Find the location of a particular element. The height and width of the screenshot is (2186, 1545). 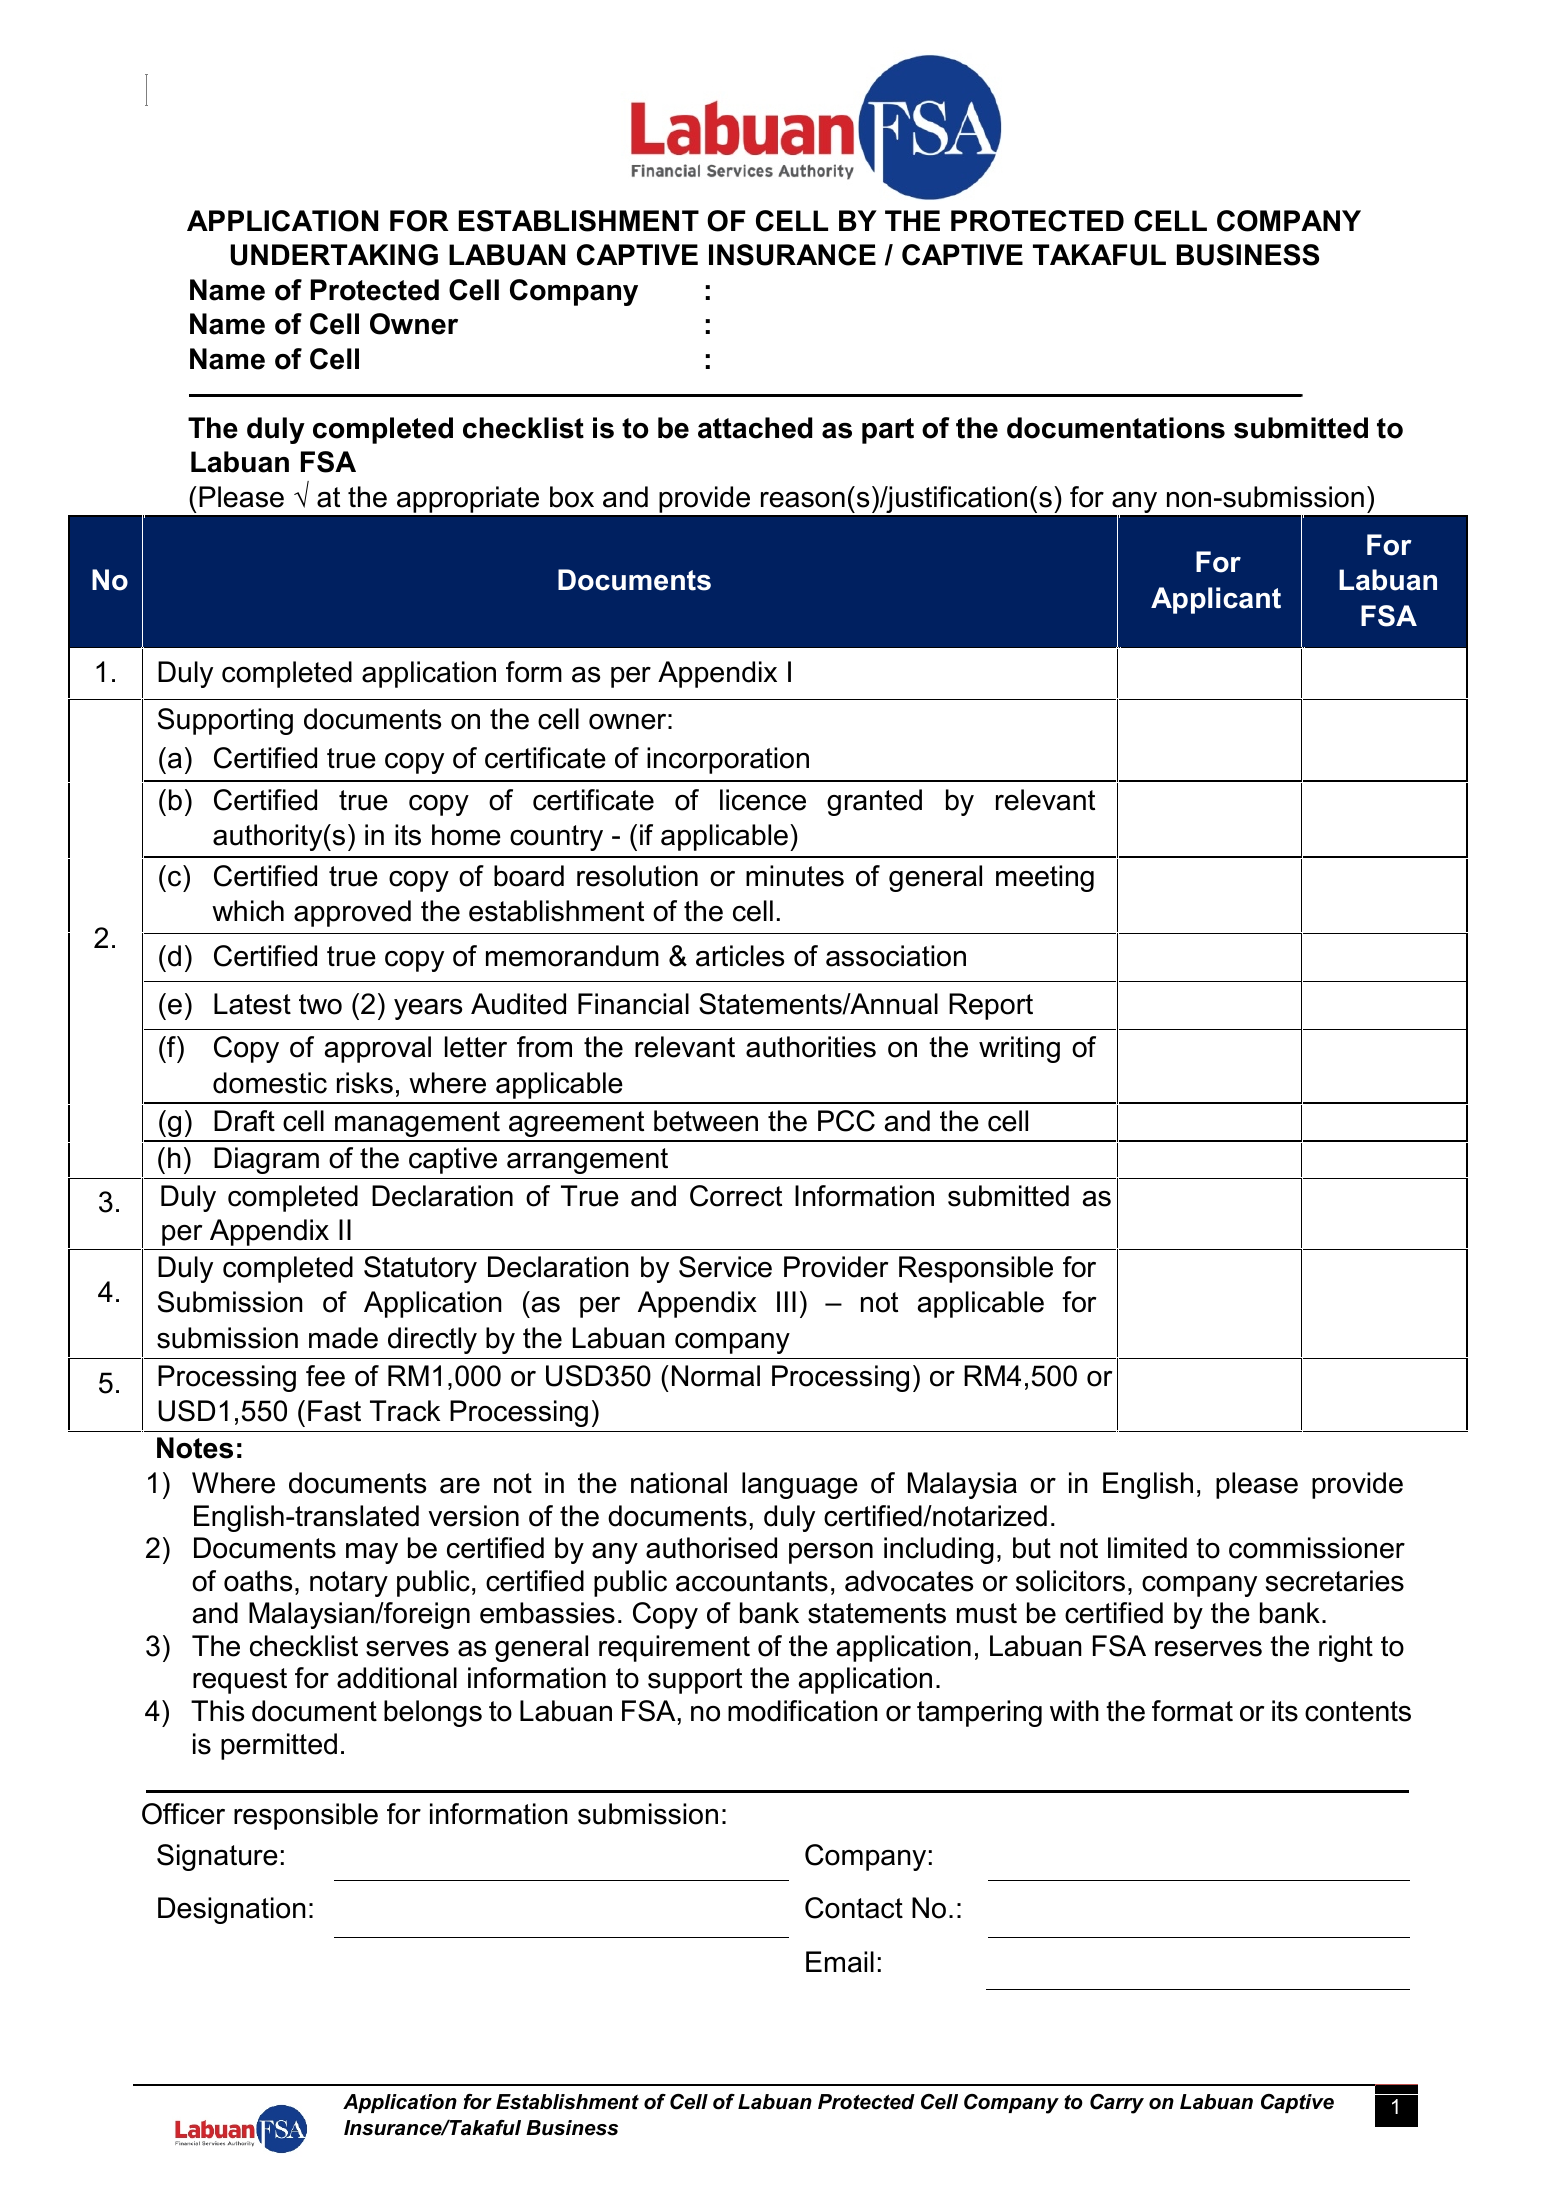

meeting is located at coordinates (1045, 878).
